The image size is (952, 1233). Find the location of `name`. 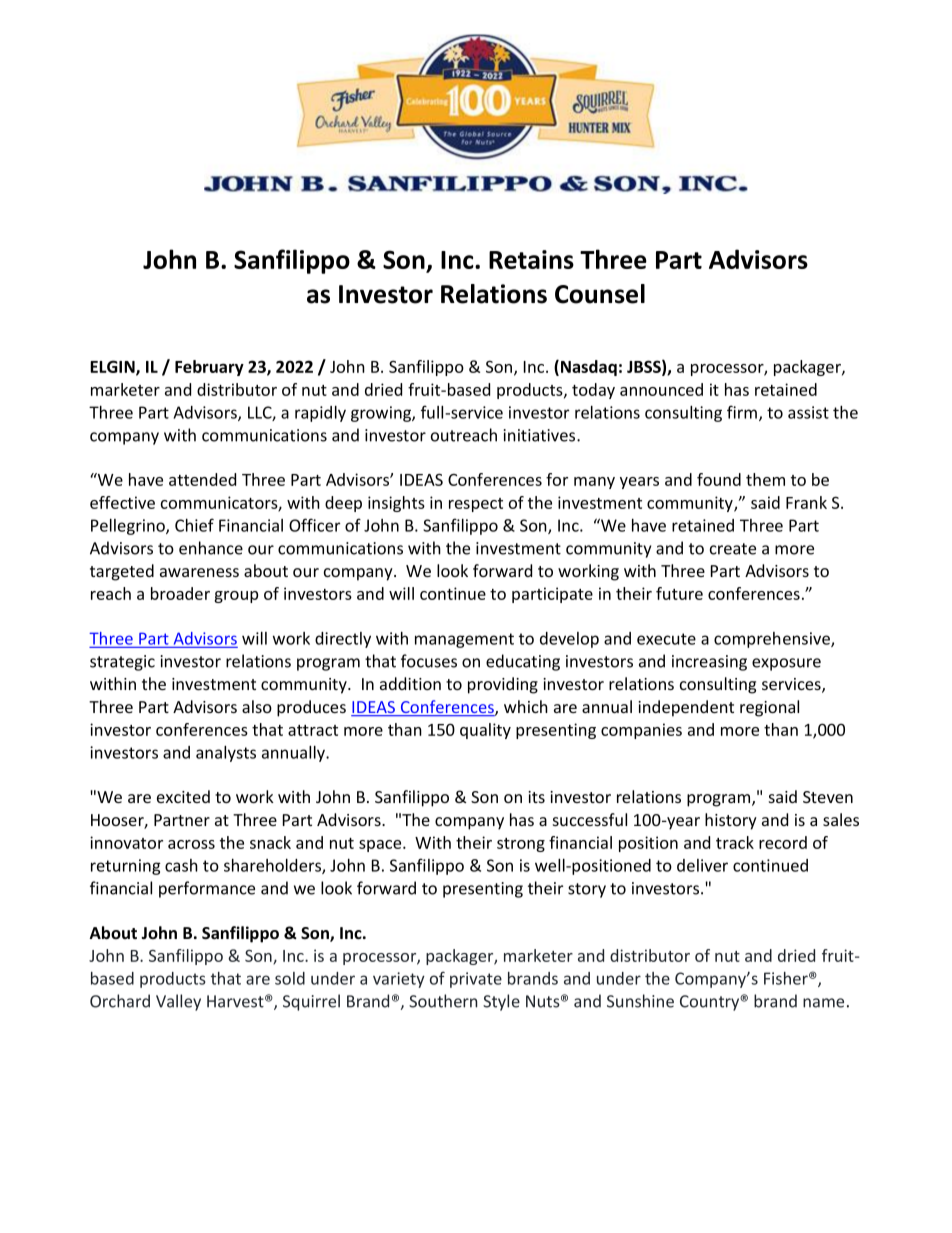

name is located at coordinates (823, 1003).
